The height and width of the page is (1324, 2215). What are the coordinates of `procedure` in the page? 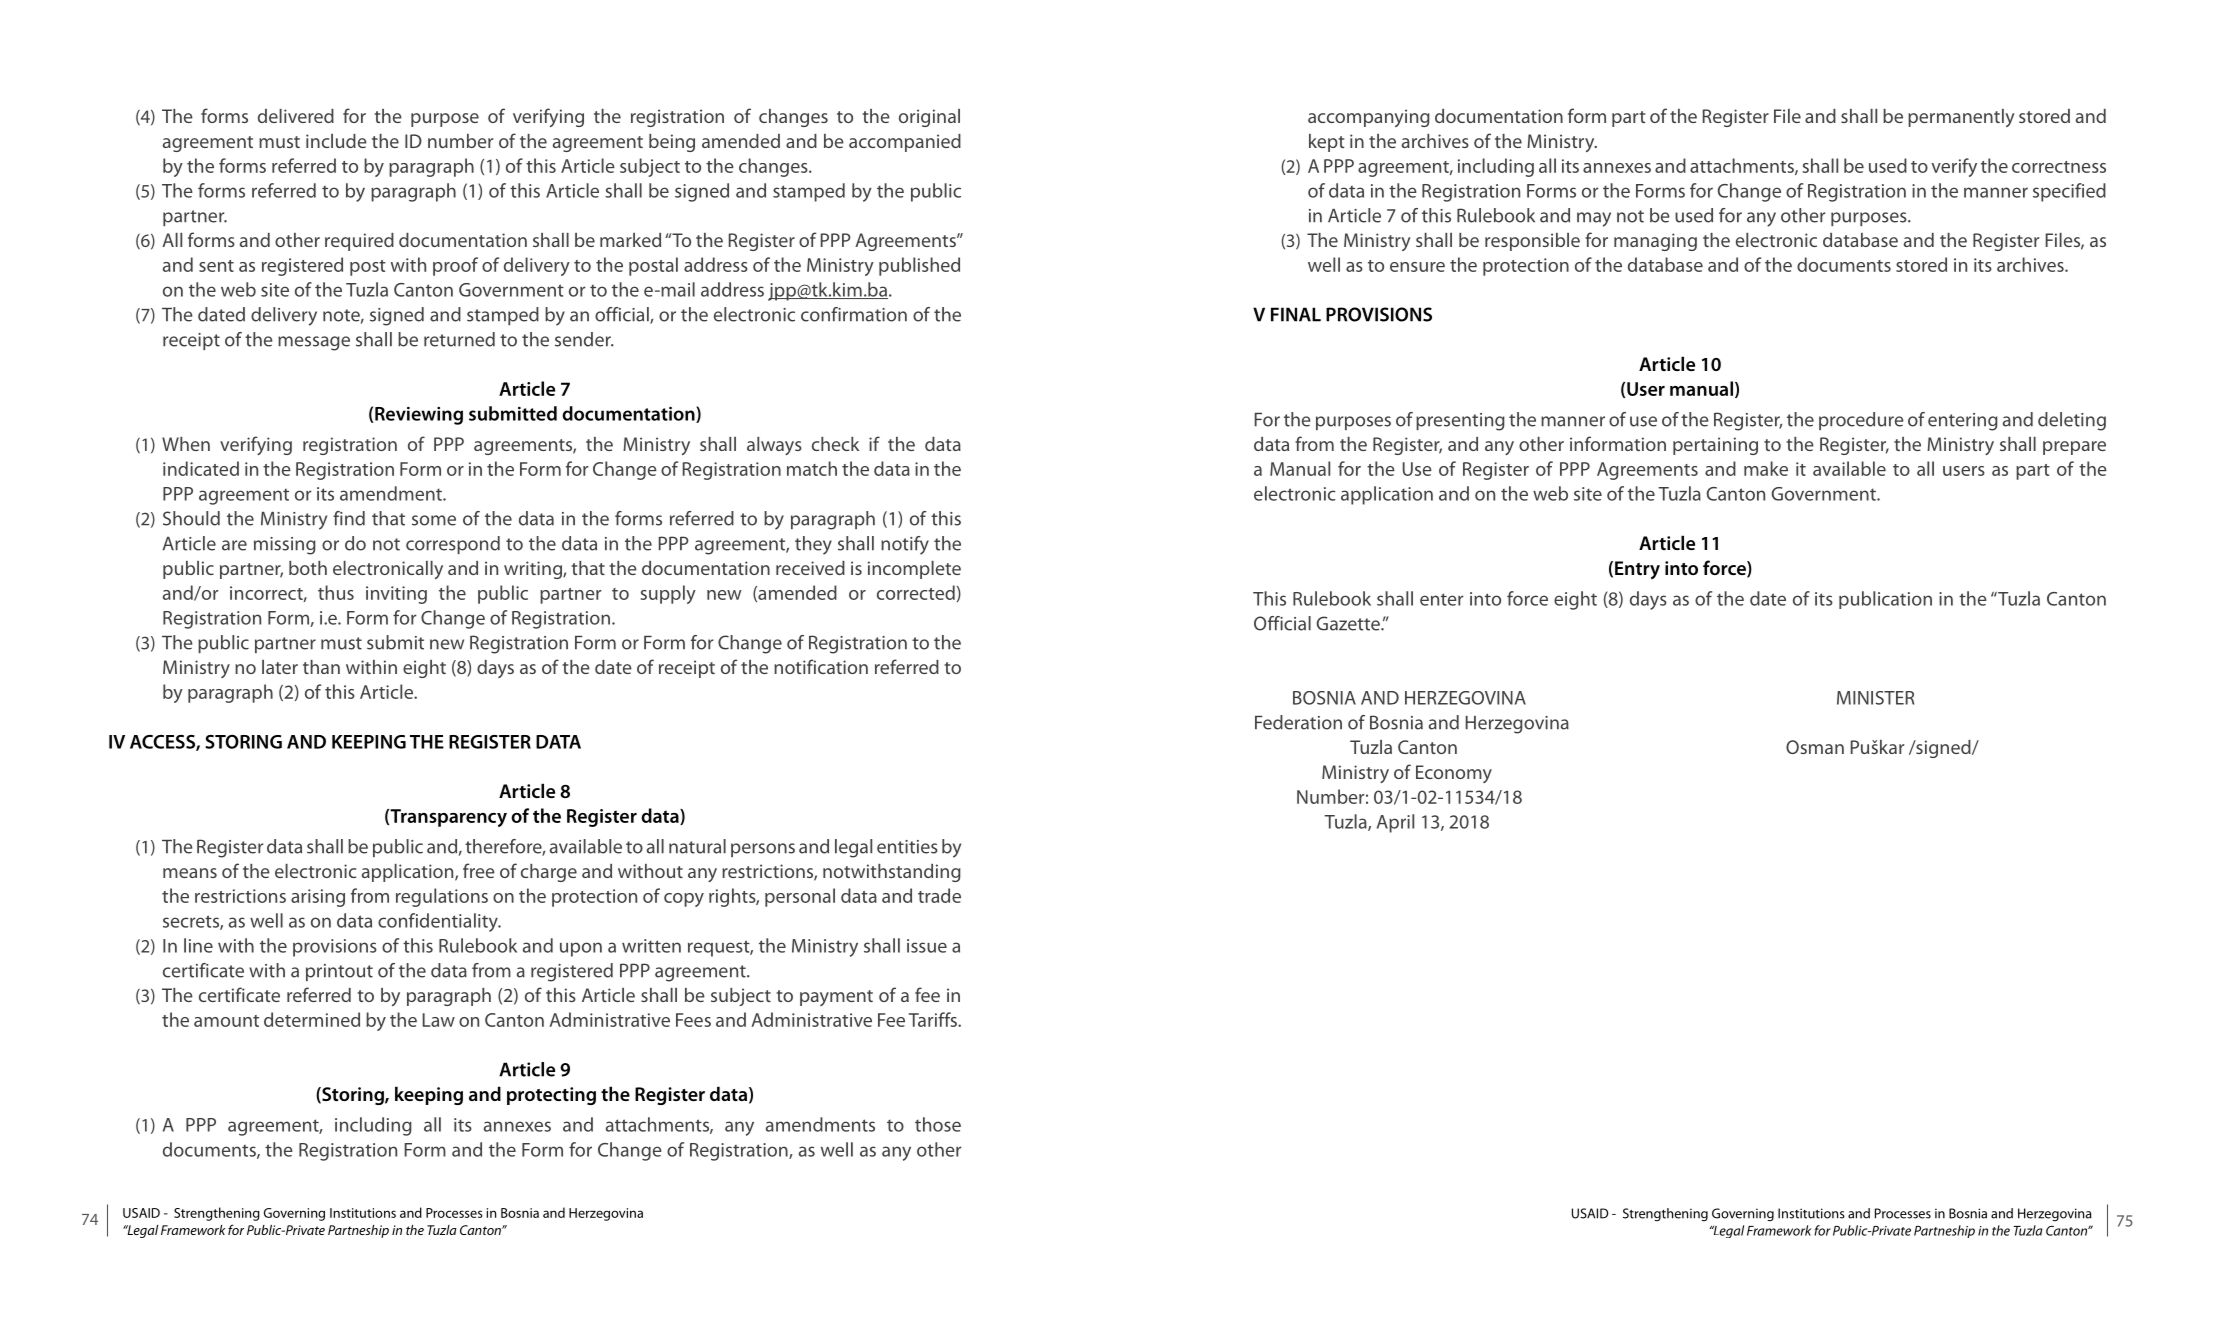 It's located at (1861, 421).
